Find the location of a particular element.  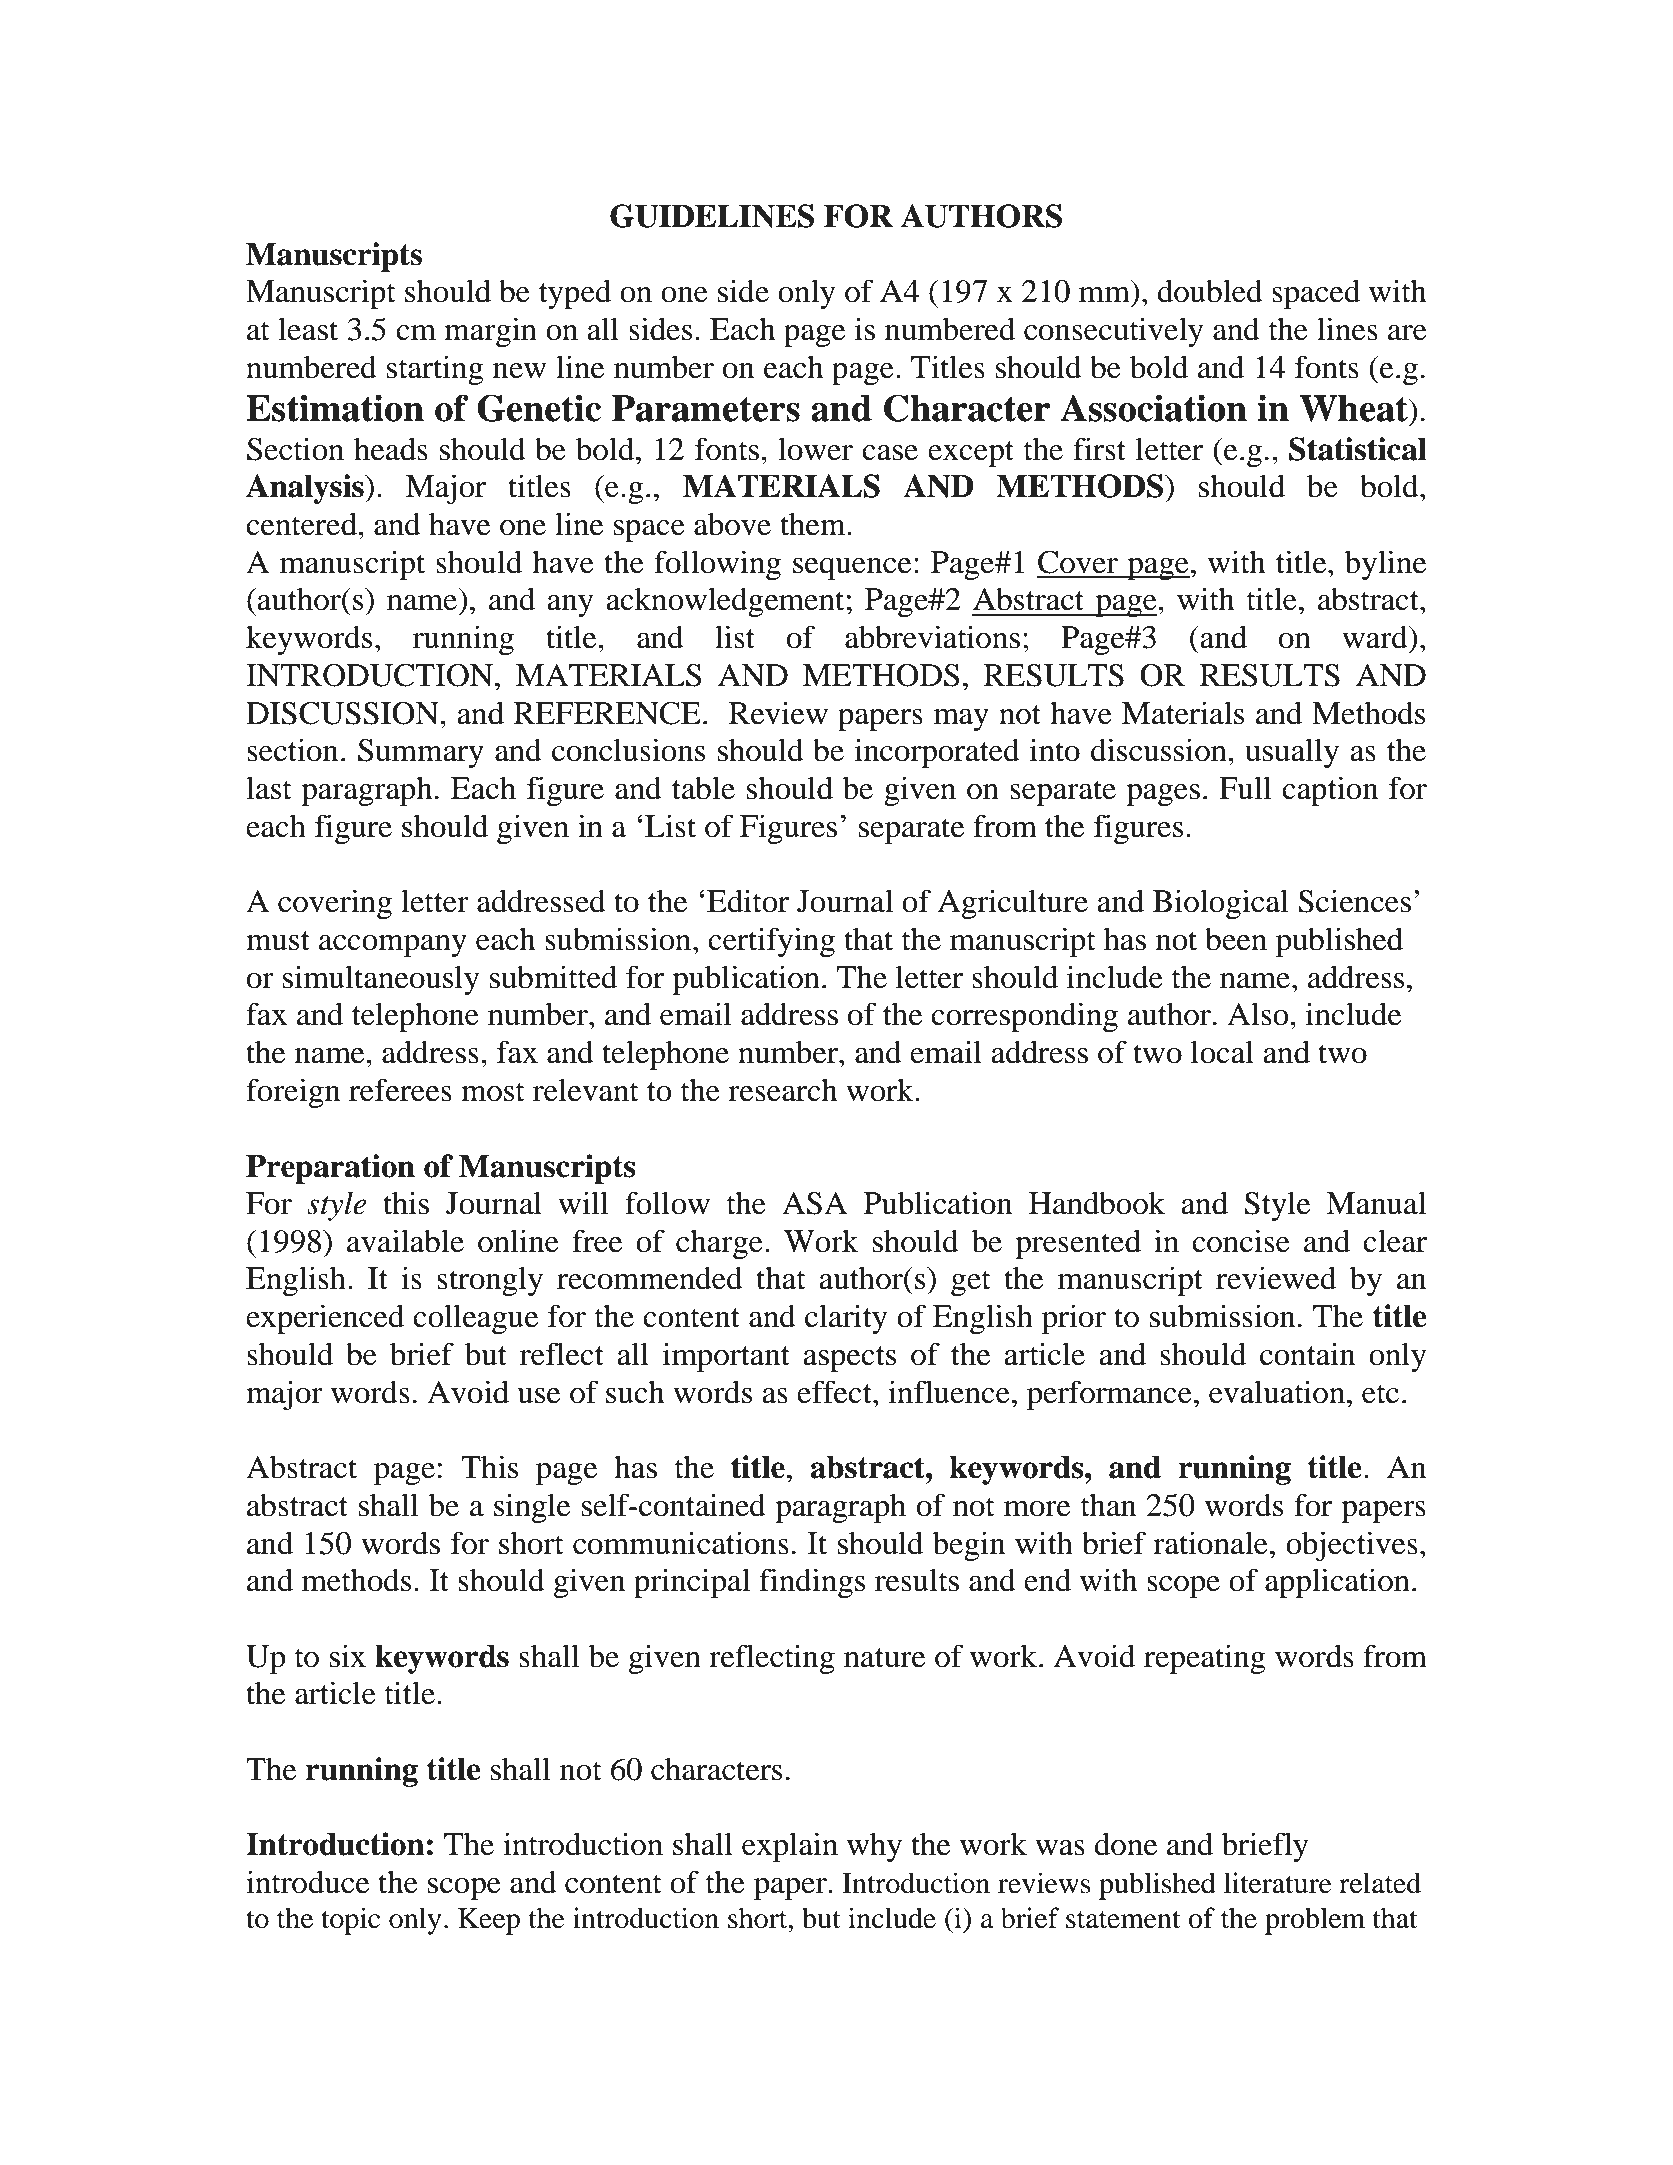

doubled is located at coordinates (1210, 291).
